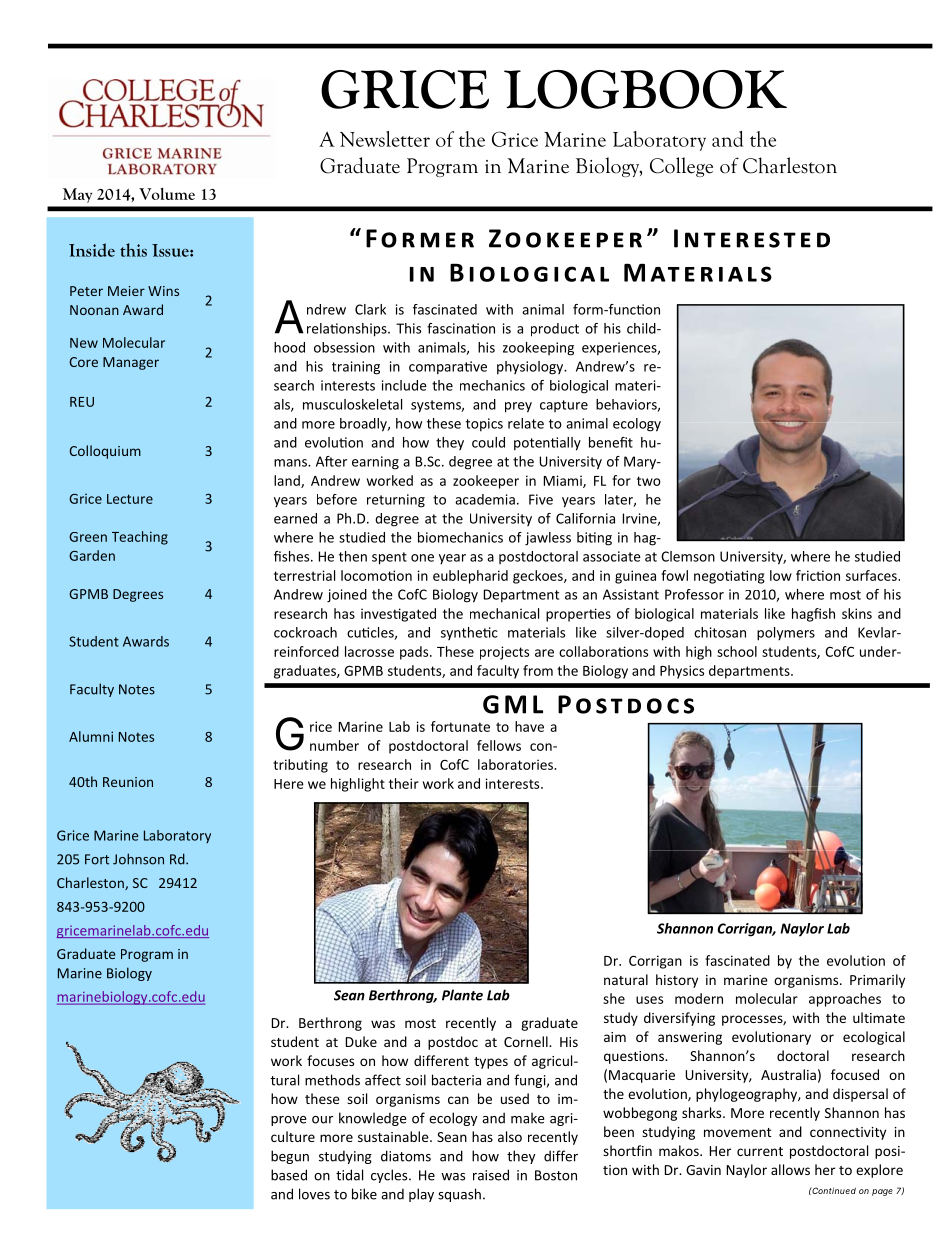  What do you see at coordinates (128, 782) in the document?
I see `Reunion` at bounding box center [128, 782].
